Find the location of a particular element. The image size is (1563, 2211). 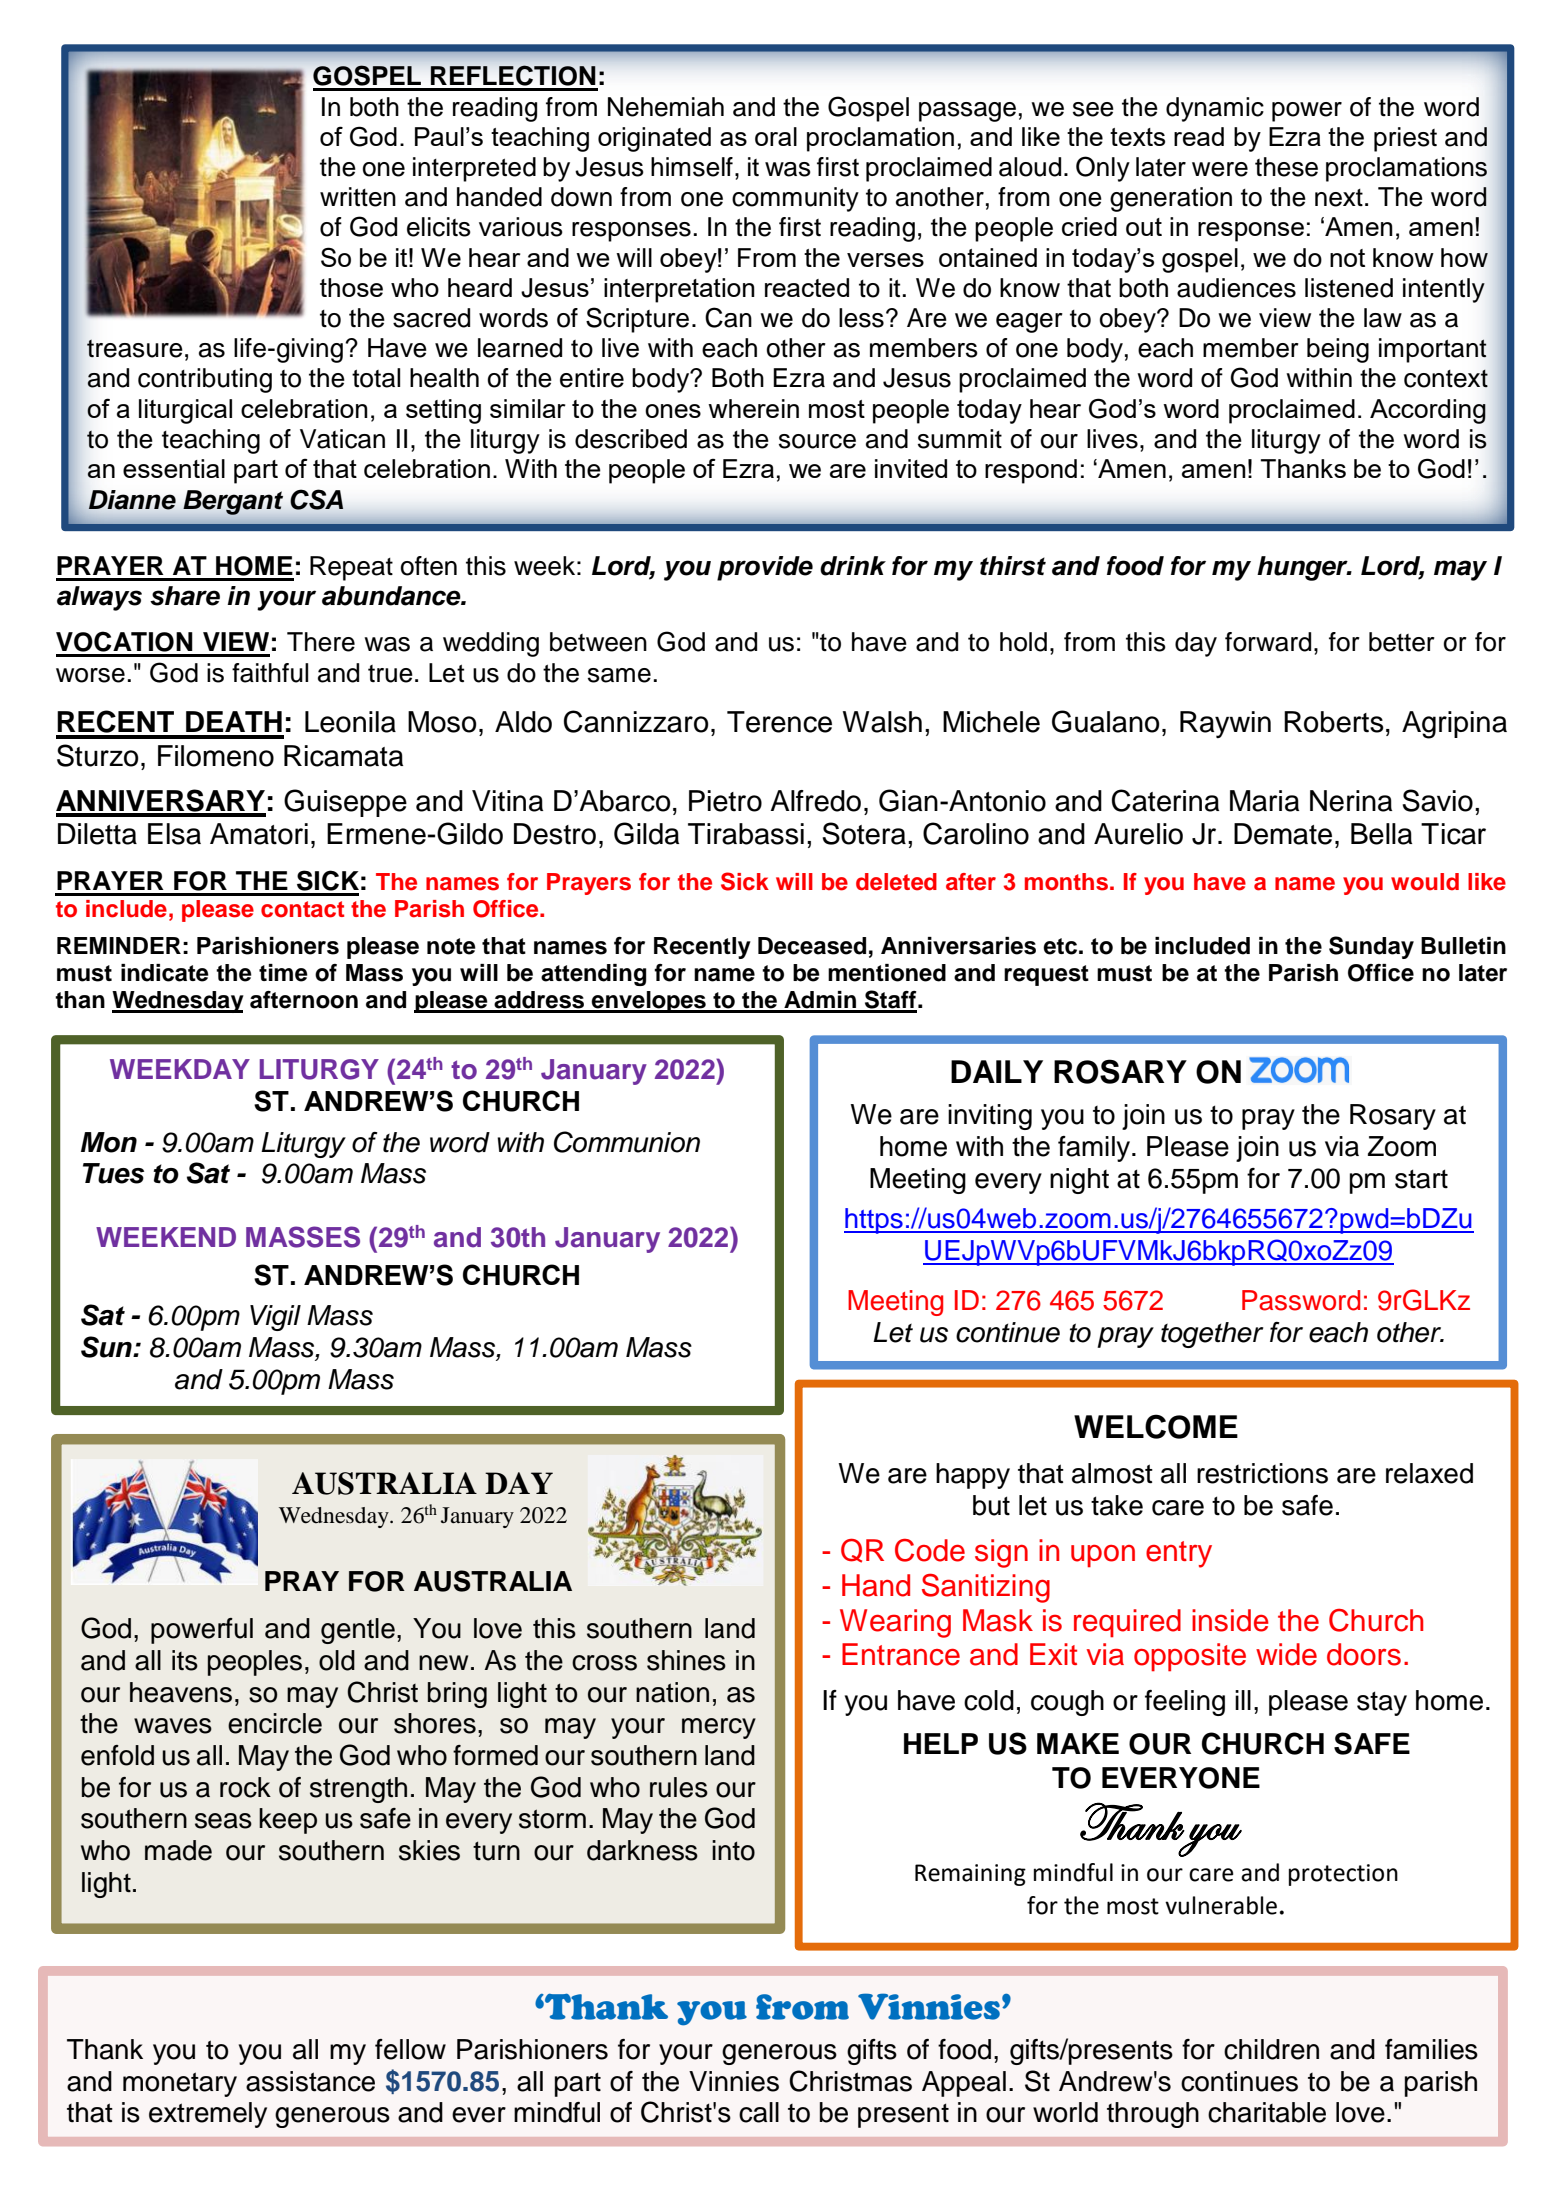

faithful is located at coordinates (270, 673).
